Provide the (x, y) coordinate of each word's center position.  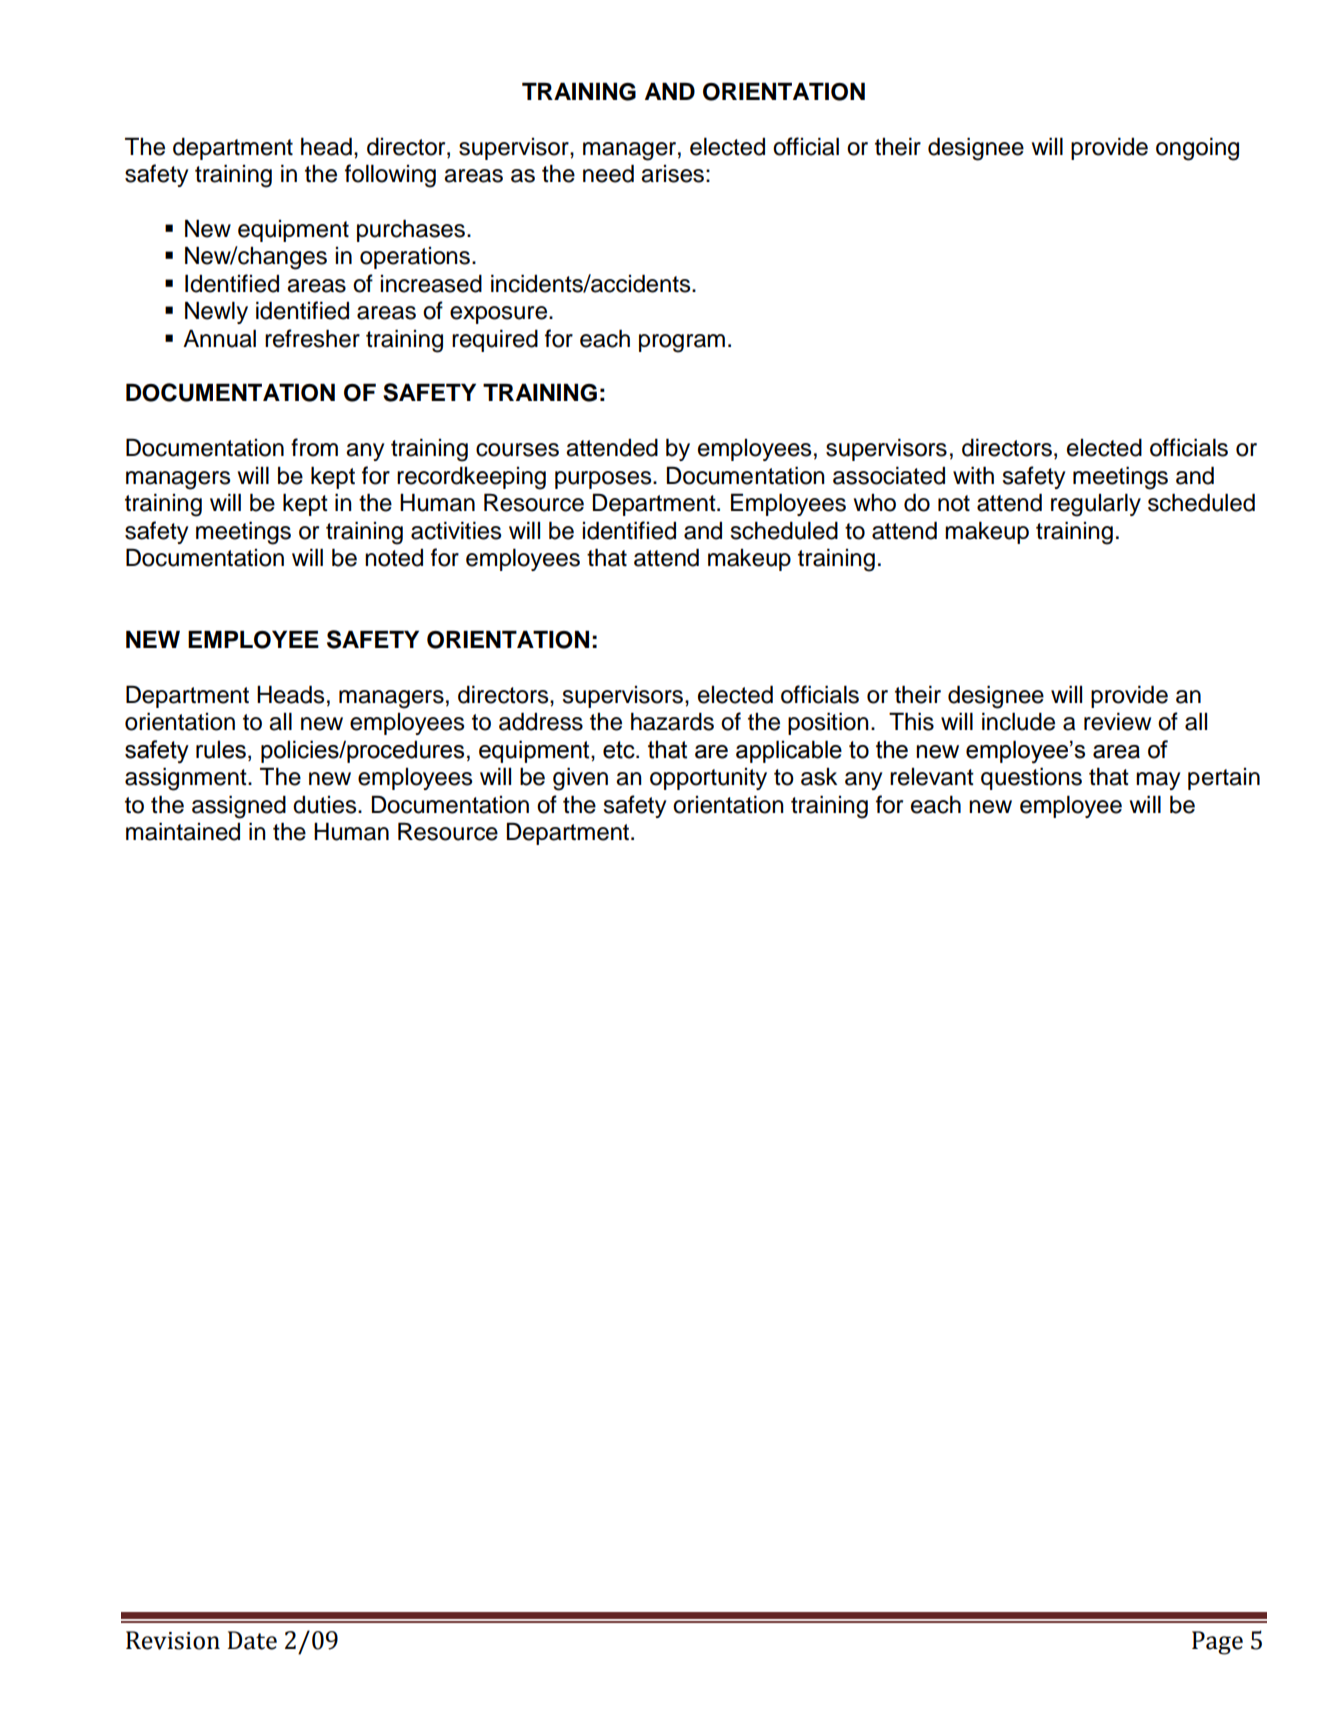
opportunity (708, 779)
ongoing (1197, 149)
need (608, 173)
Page (1217, 1643)
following (390, 176)
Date (252, 1640)
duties (326, 805)
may (1158, 781)
